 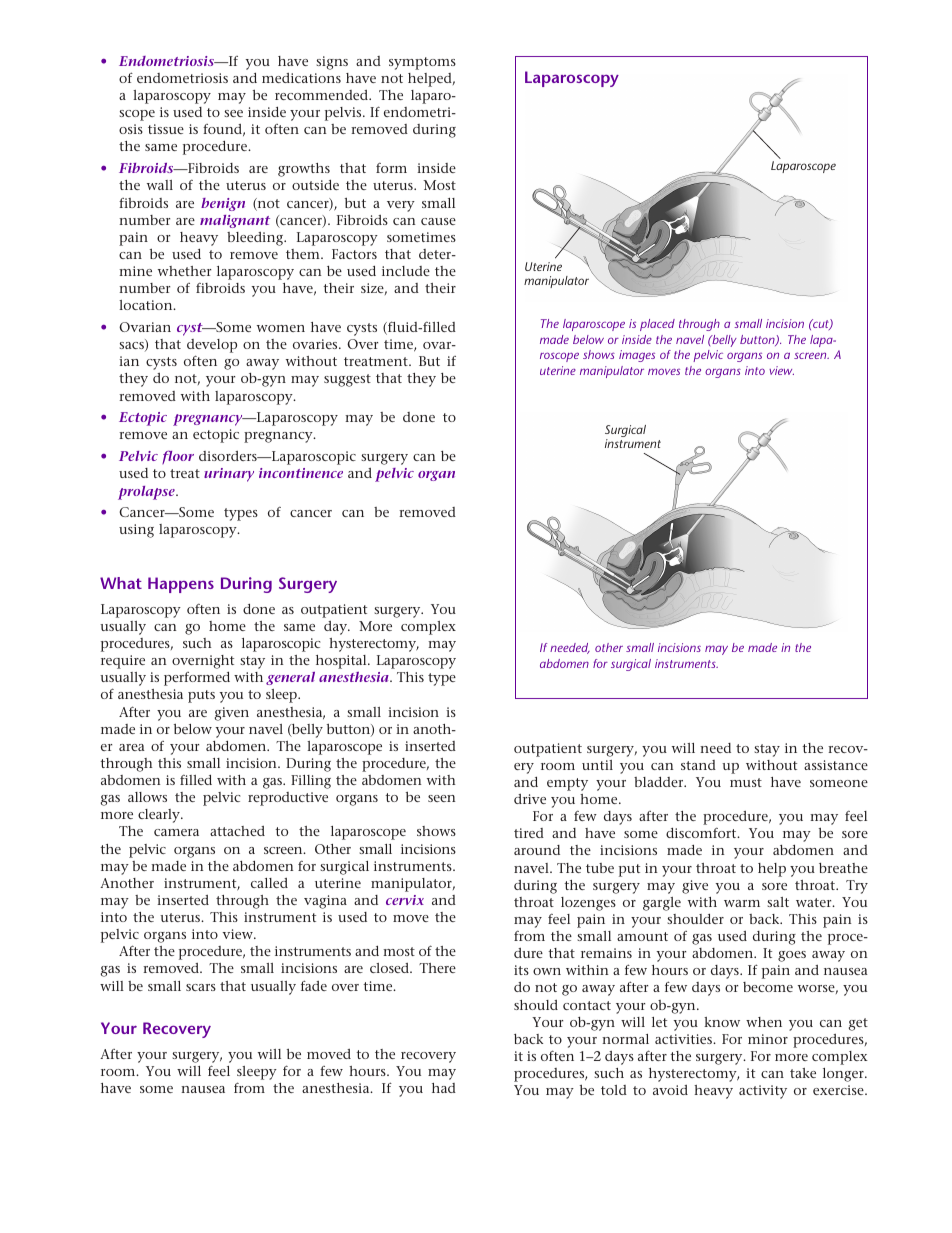 What do you see at coordinates (768, 1039) in the document?
I see `minor` at bounding box center [768, 1039].
